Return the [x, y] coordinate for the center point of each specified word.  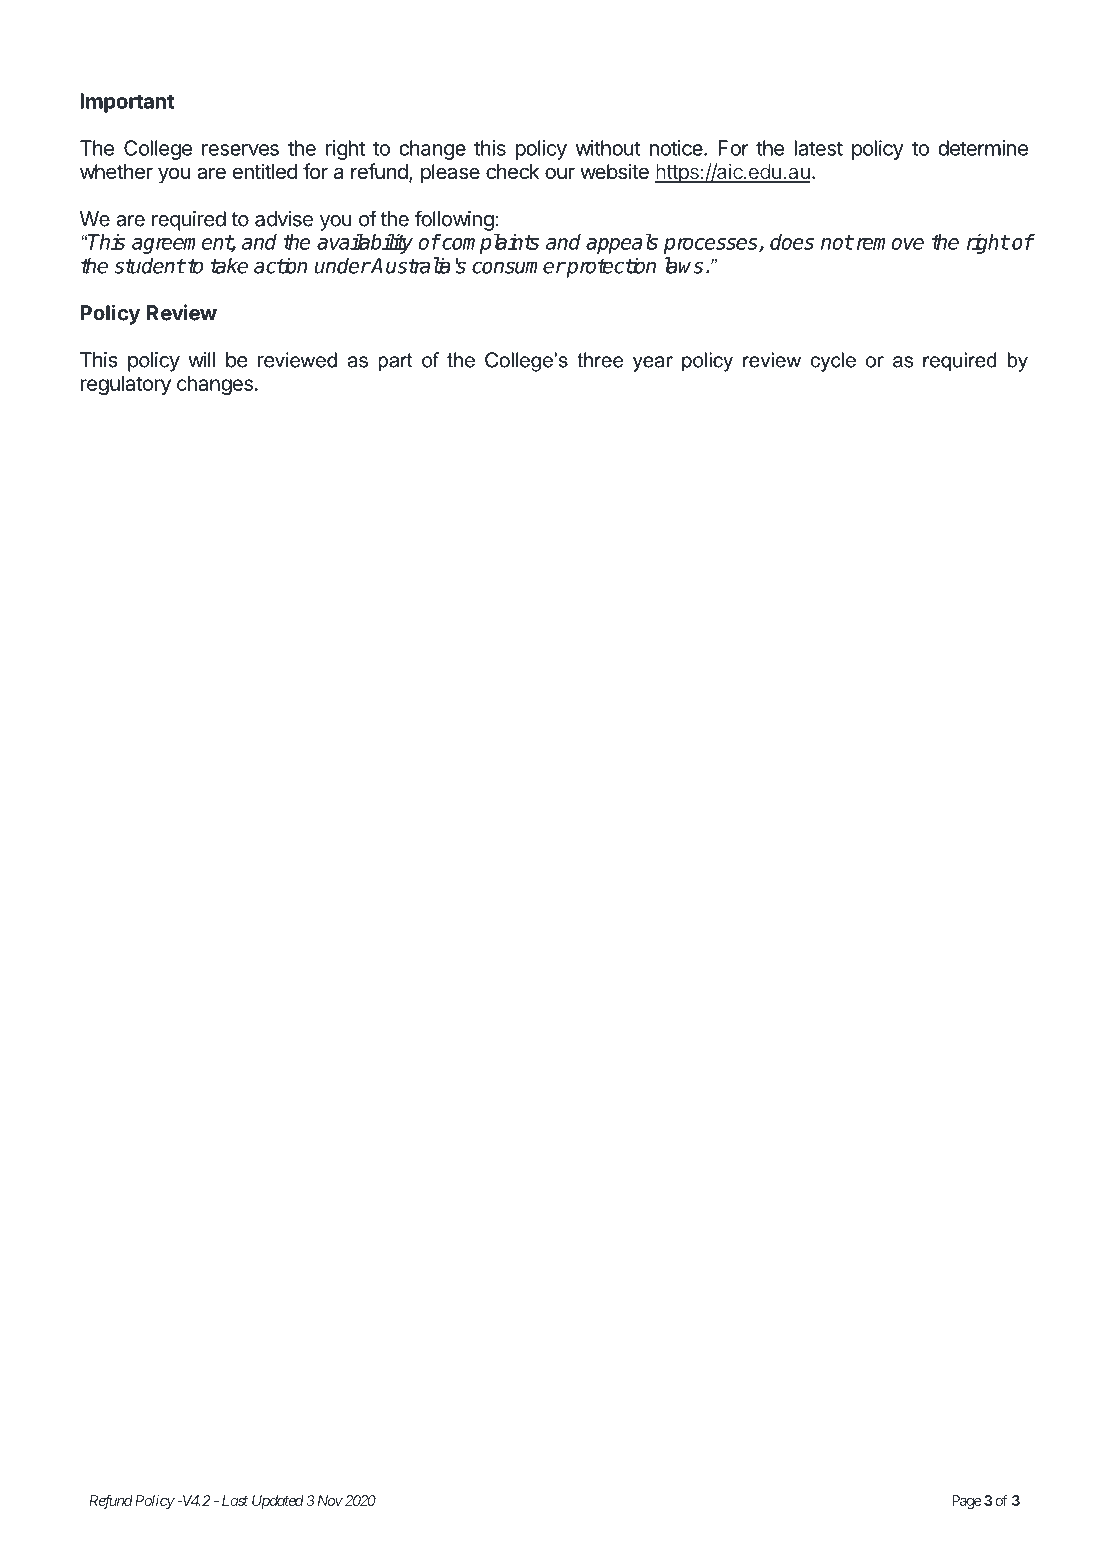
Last [235, 1500]
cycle [833, 362]
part [395, 362]
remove [890, 244]
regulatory [126, 385]
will [201, 360]
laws [684, 265]
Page [966, 1502]
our [560, 173]
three [600, 360]
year [653, 364]
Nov [328, 1500]
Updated [278, 1502]
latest [819, 148]
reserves [240, 150]
